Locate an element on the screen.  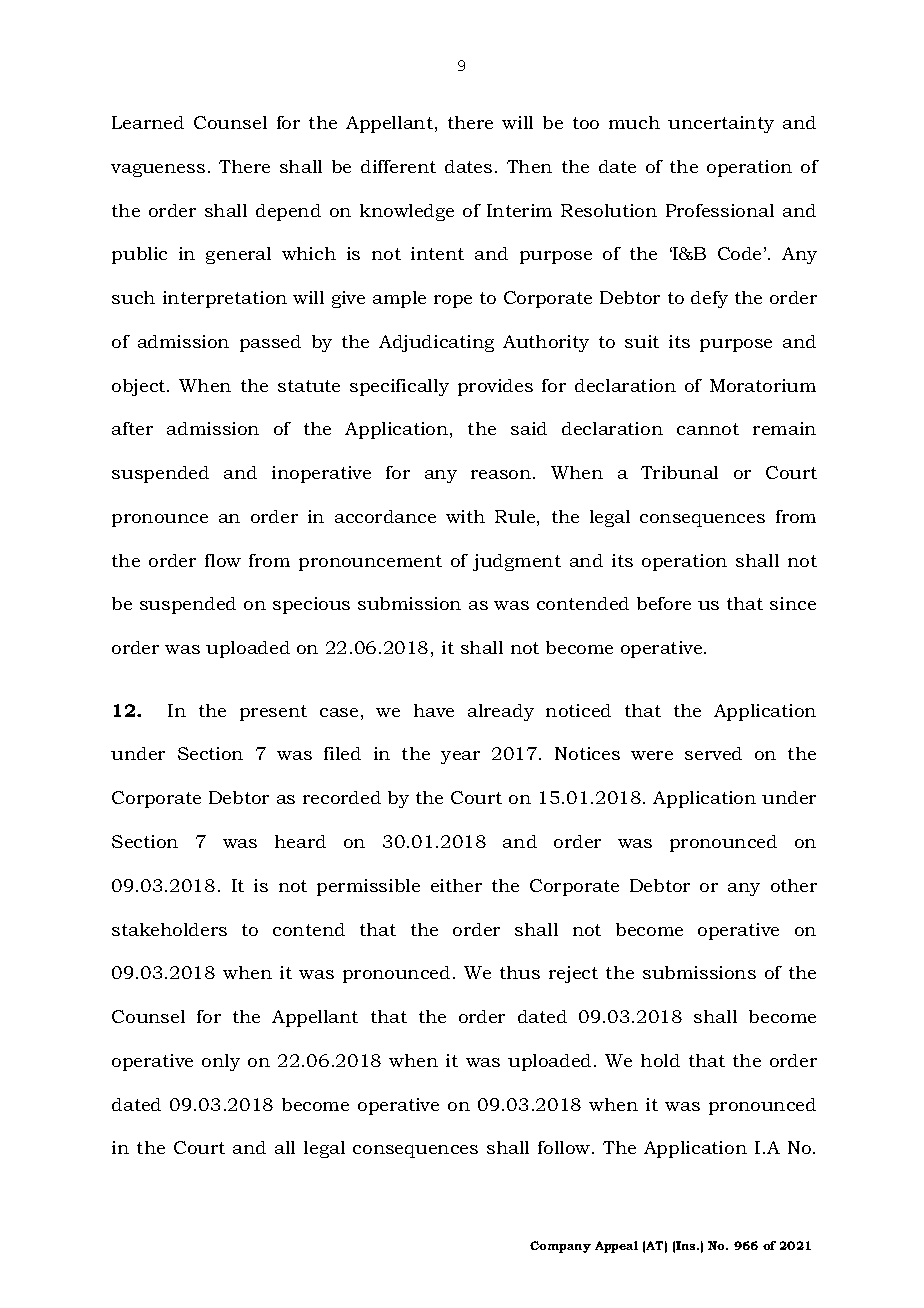
other is located at coordinates (794, 885).
